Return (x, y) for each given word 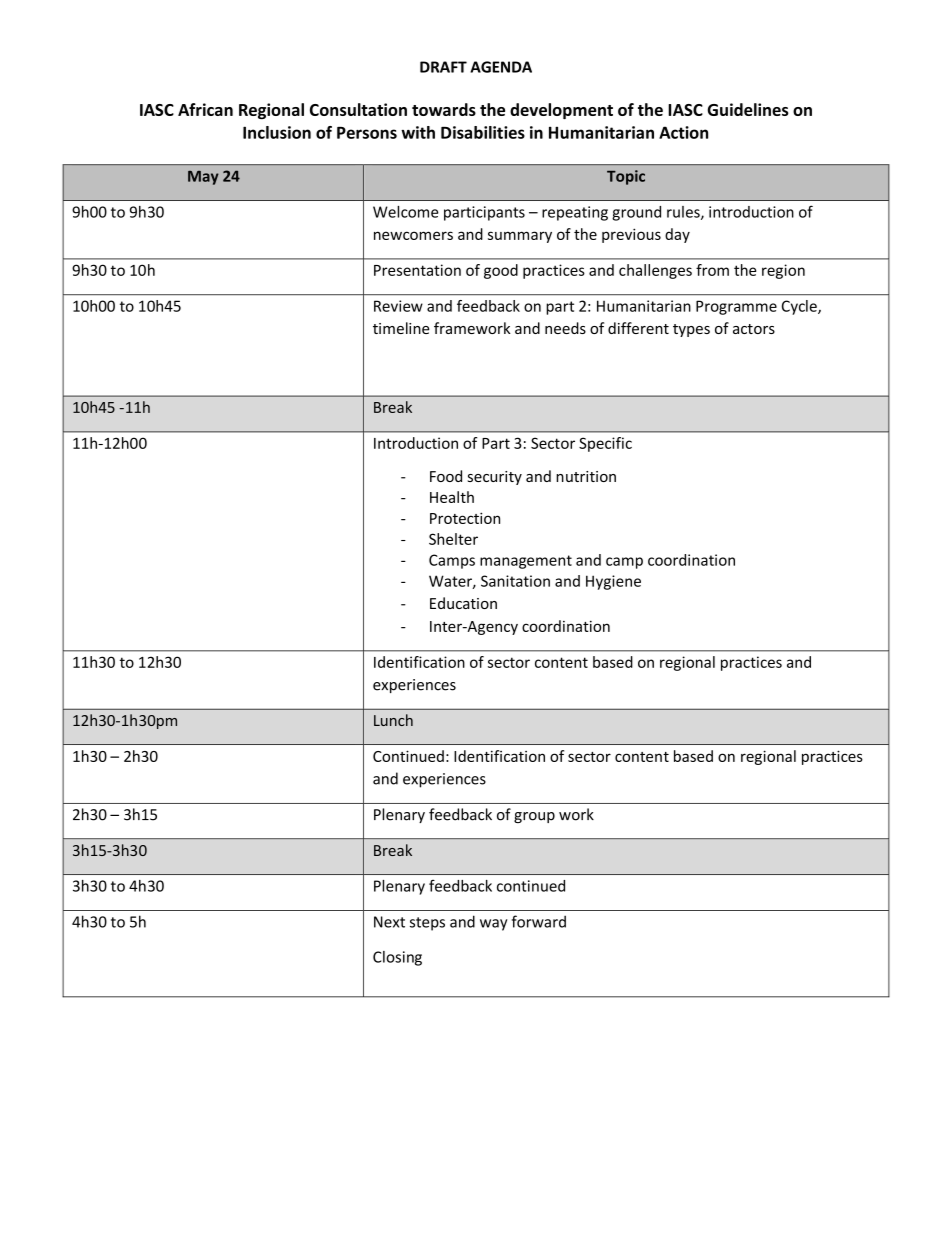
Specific (605, 444)
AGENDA (501, 67)
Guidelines (748, 109)
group (534, 817)
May (203, 178)
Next (389, 922)
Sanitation (515, 581)
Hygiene (613, 582)
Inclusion (277, 132)
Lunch (393, 720)
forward (539, 921)
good (501, 271)
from (712, 270)
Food (446, 476)
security (495, 478)
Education (463, 603)
